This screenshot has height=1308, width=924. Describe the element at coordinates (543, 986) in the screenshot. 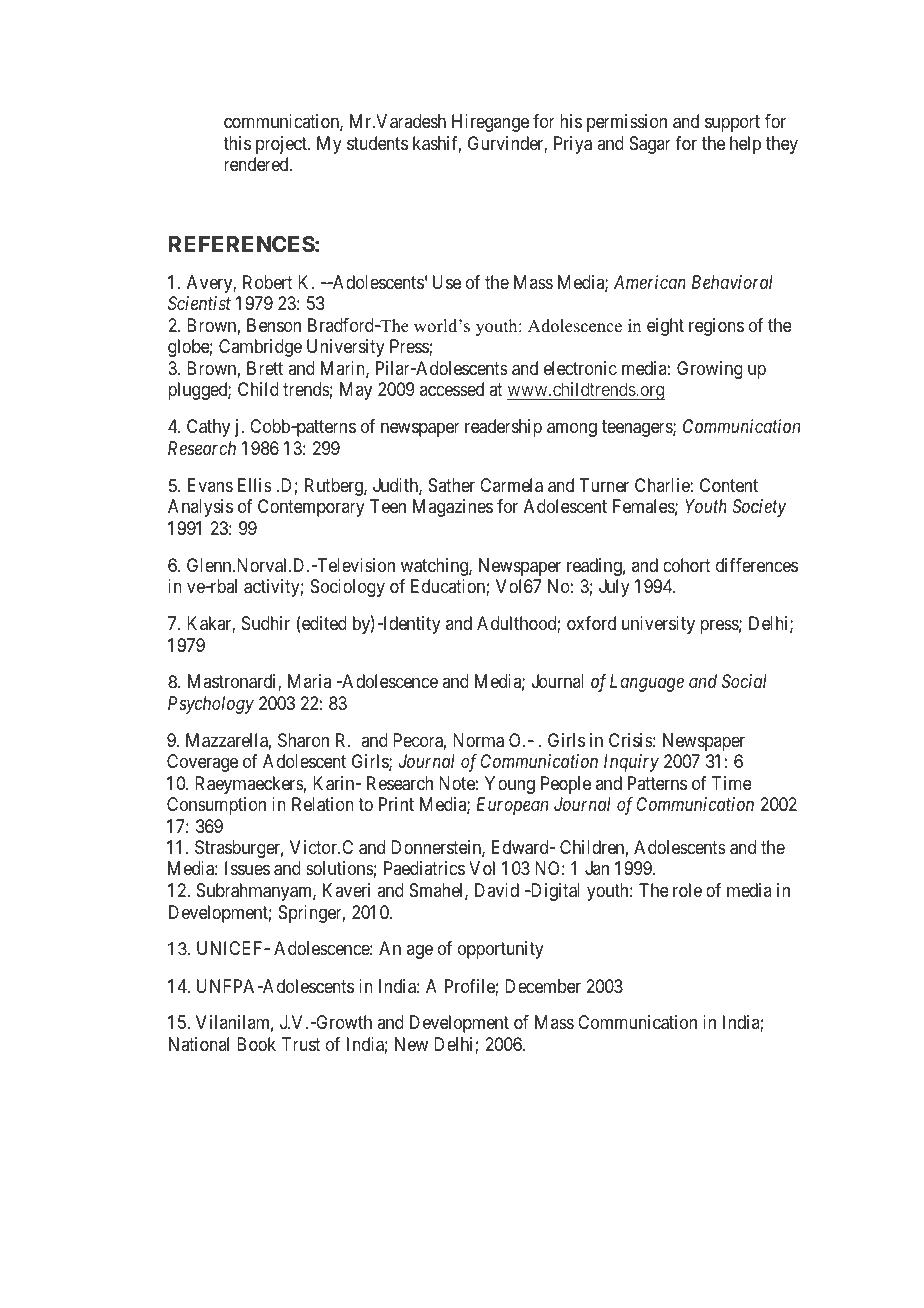

I see `December` at that location.
